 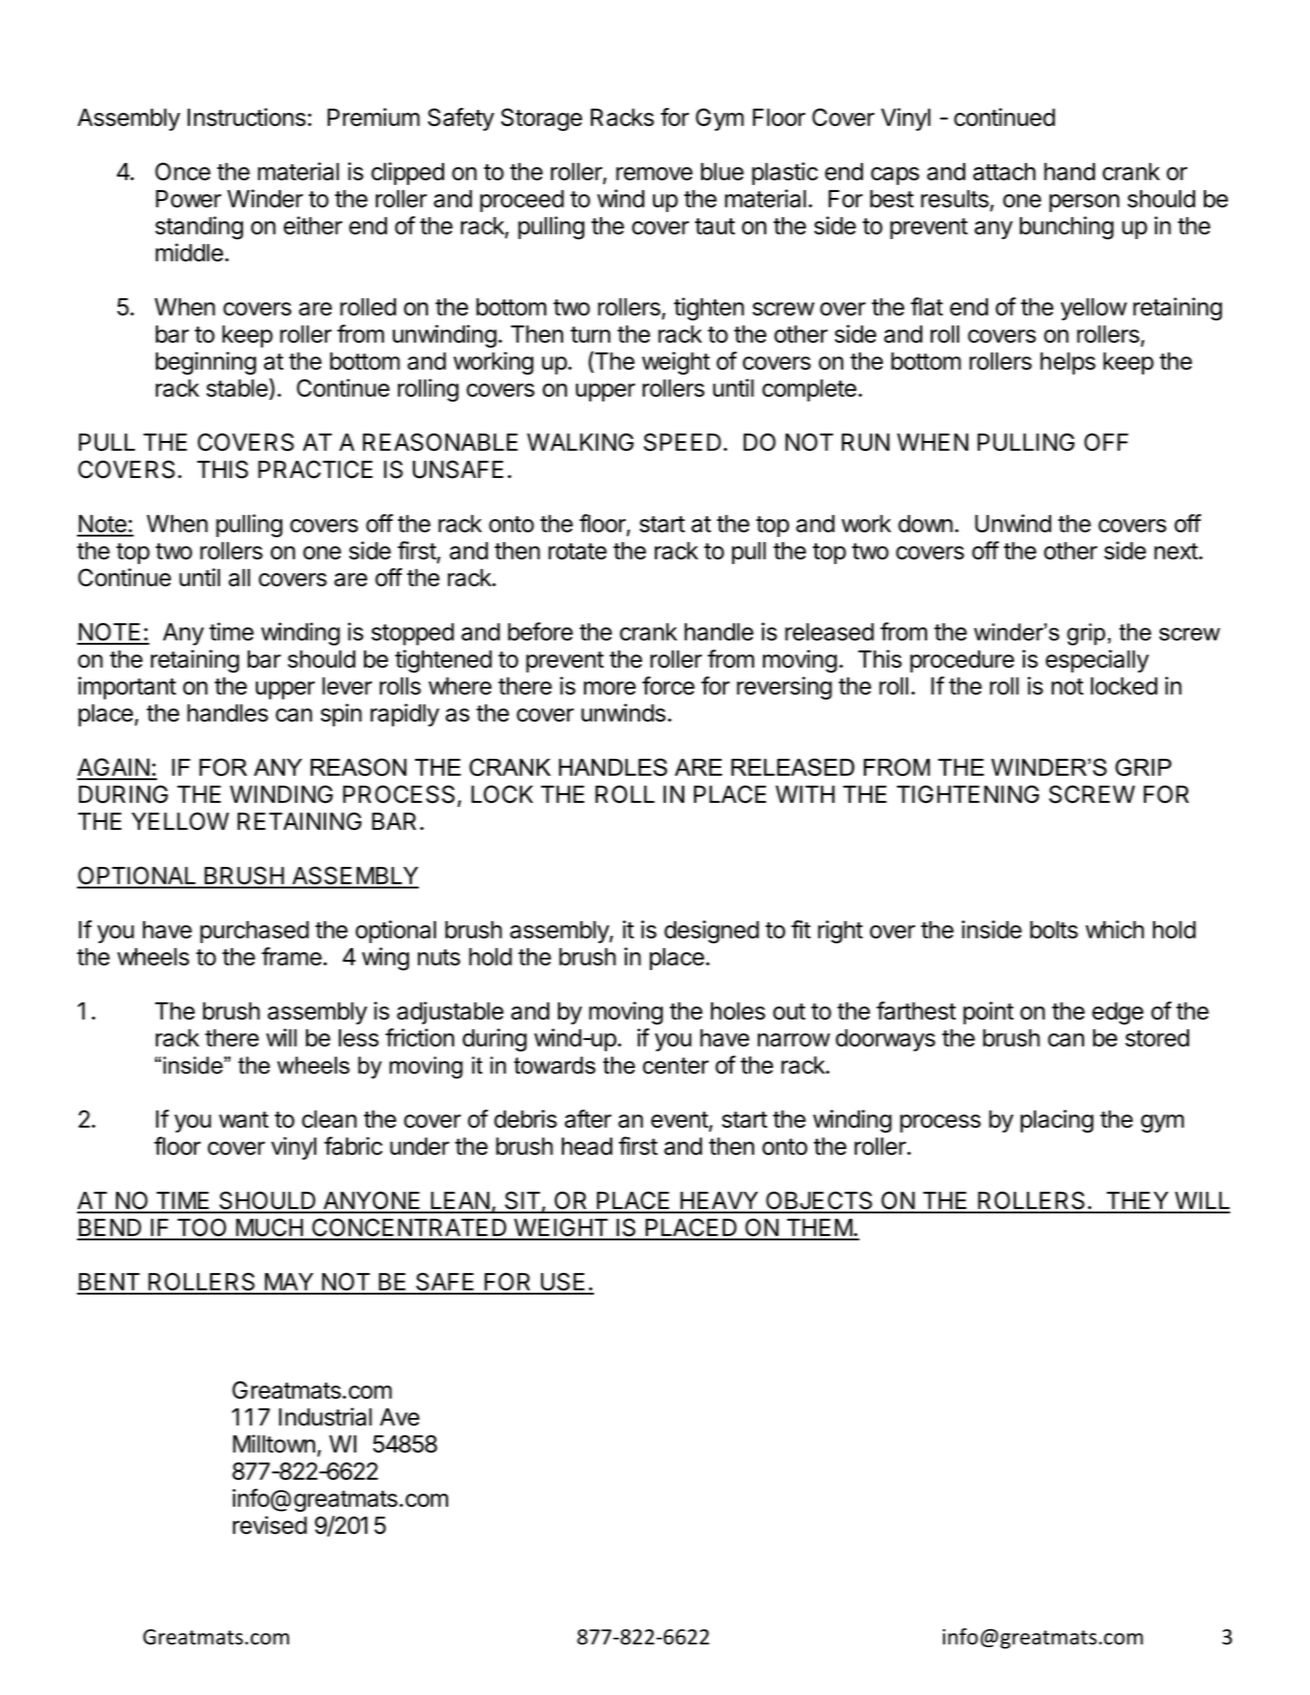 I want to click on head, so click(x=587, y=1146).
